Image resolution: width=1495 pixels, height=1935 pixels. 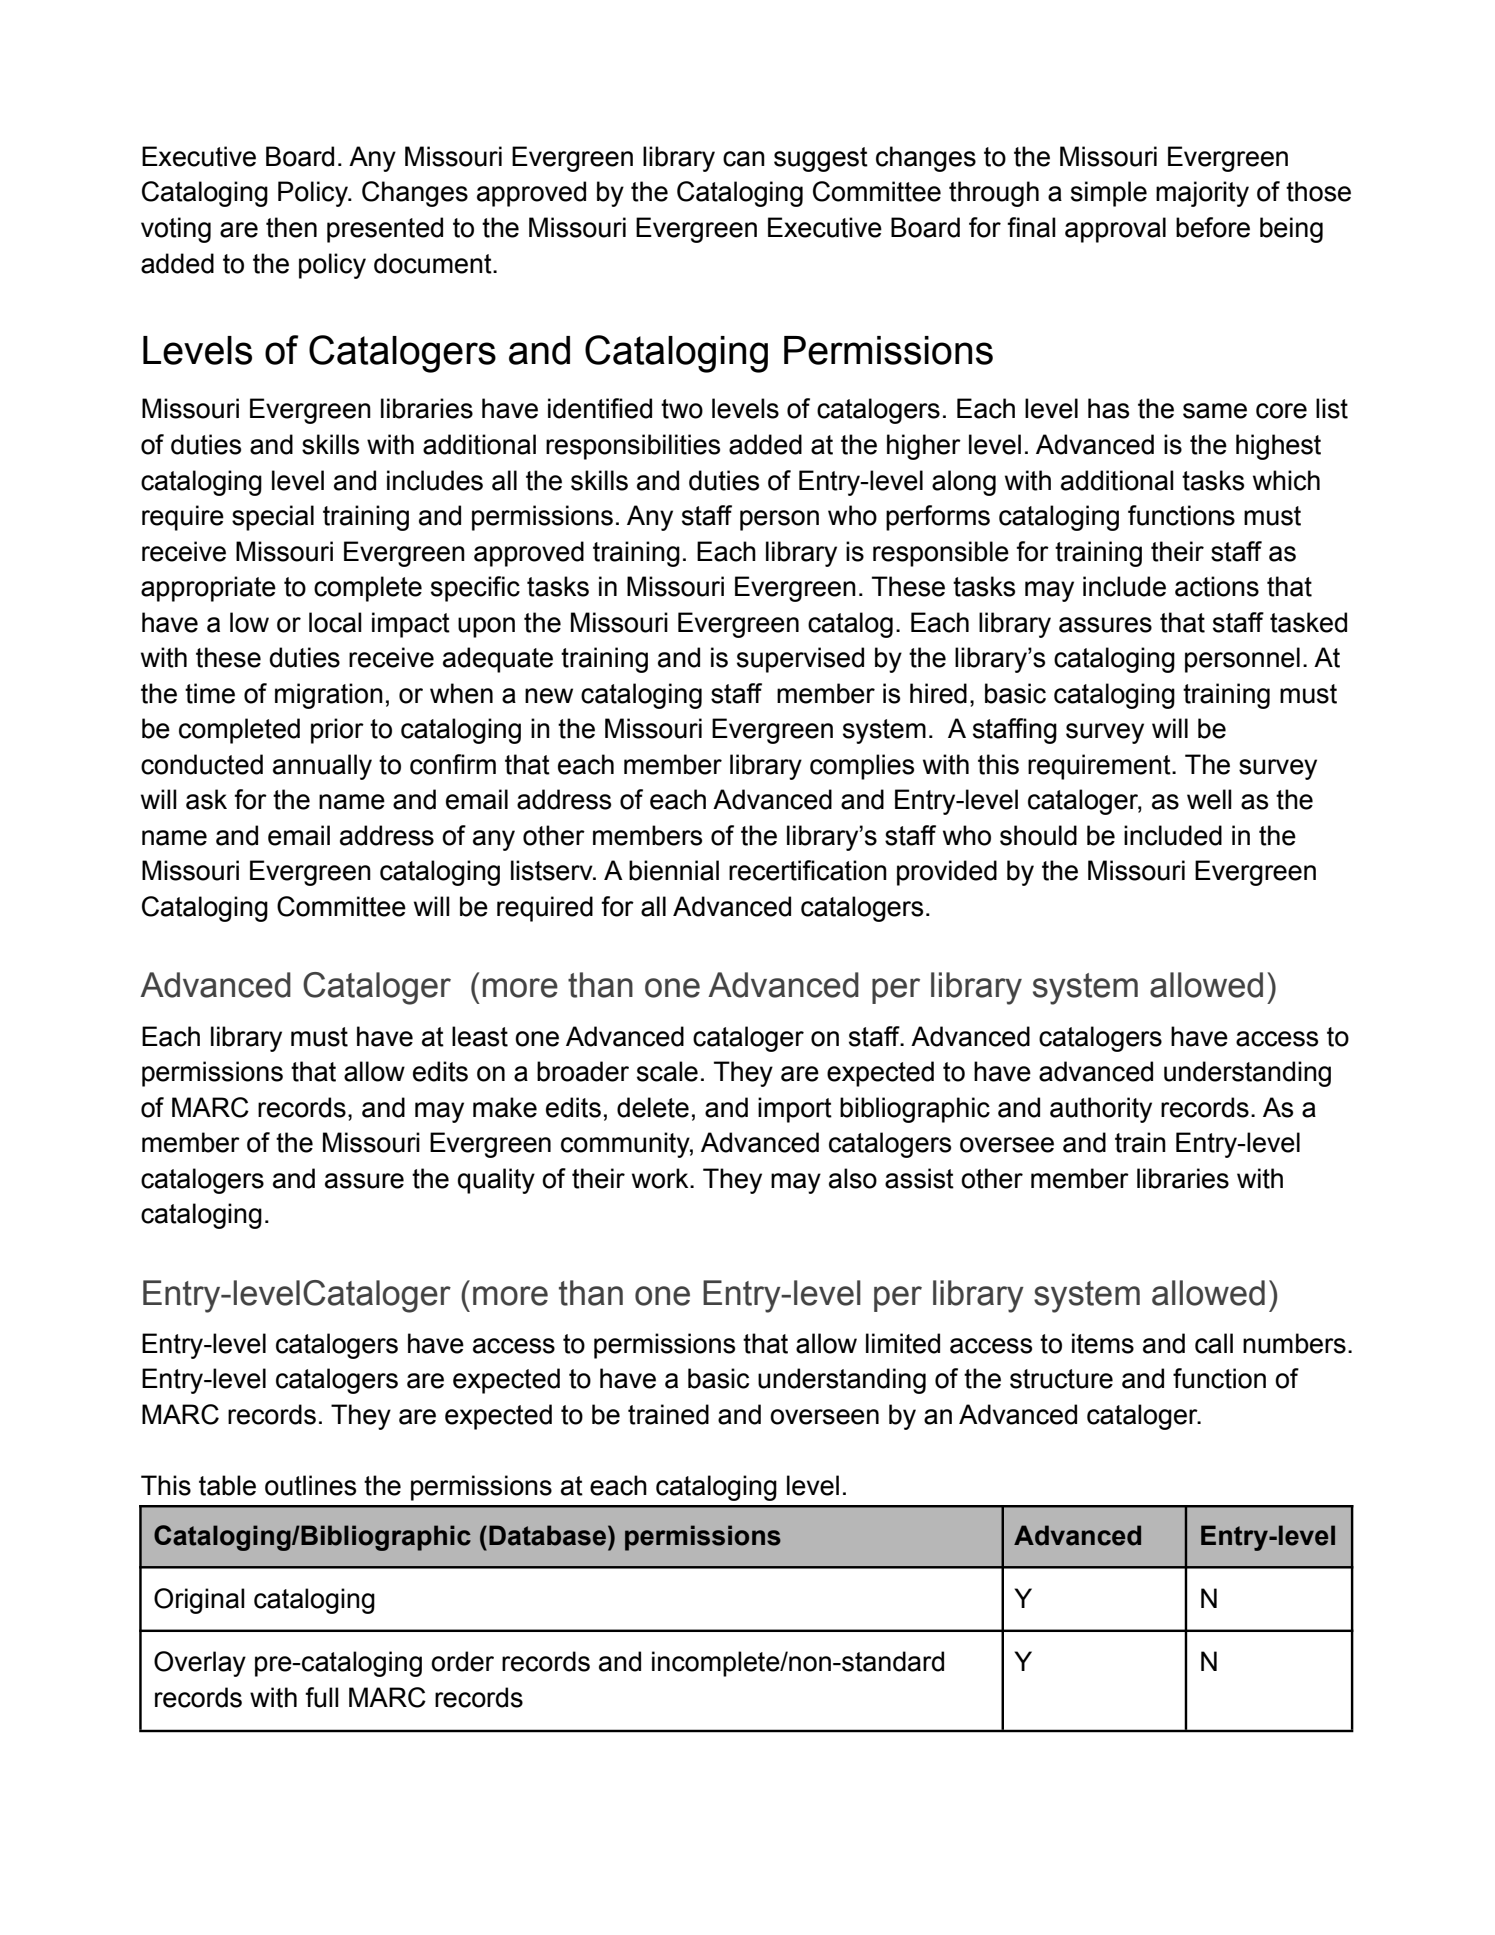 I want to click on authority, so click(x=1101, y=1110).
